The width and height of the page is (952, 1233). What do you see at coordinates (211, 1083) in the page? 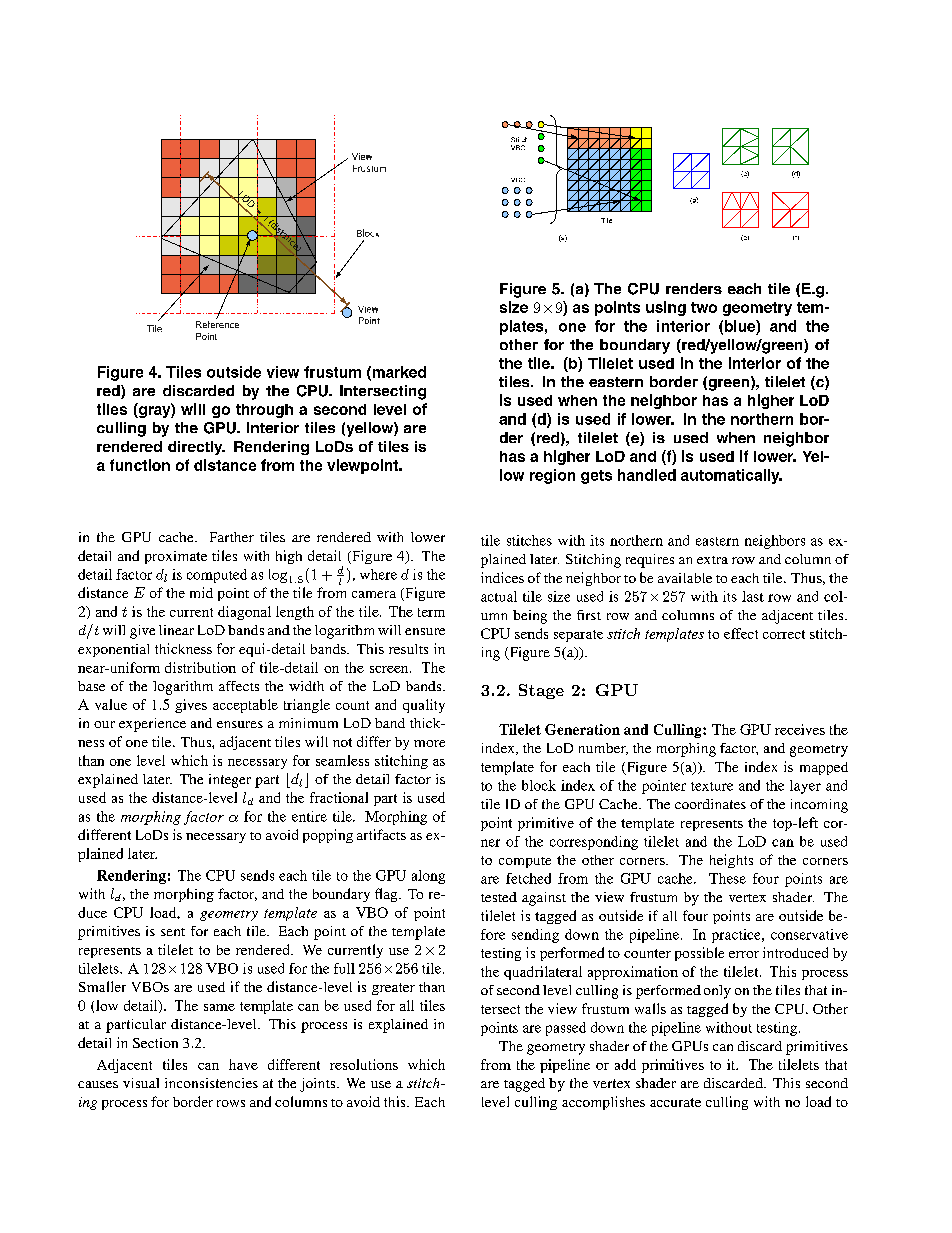
I see `inconsistencies` at bounding box center [211, 1083].
